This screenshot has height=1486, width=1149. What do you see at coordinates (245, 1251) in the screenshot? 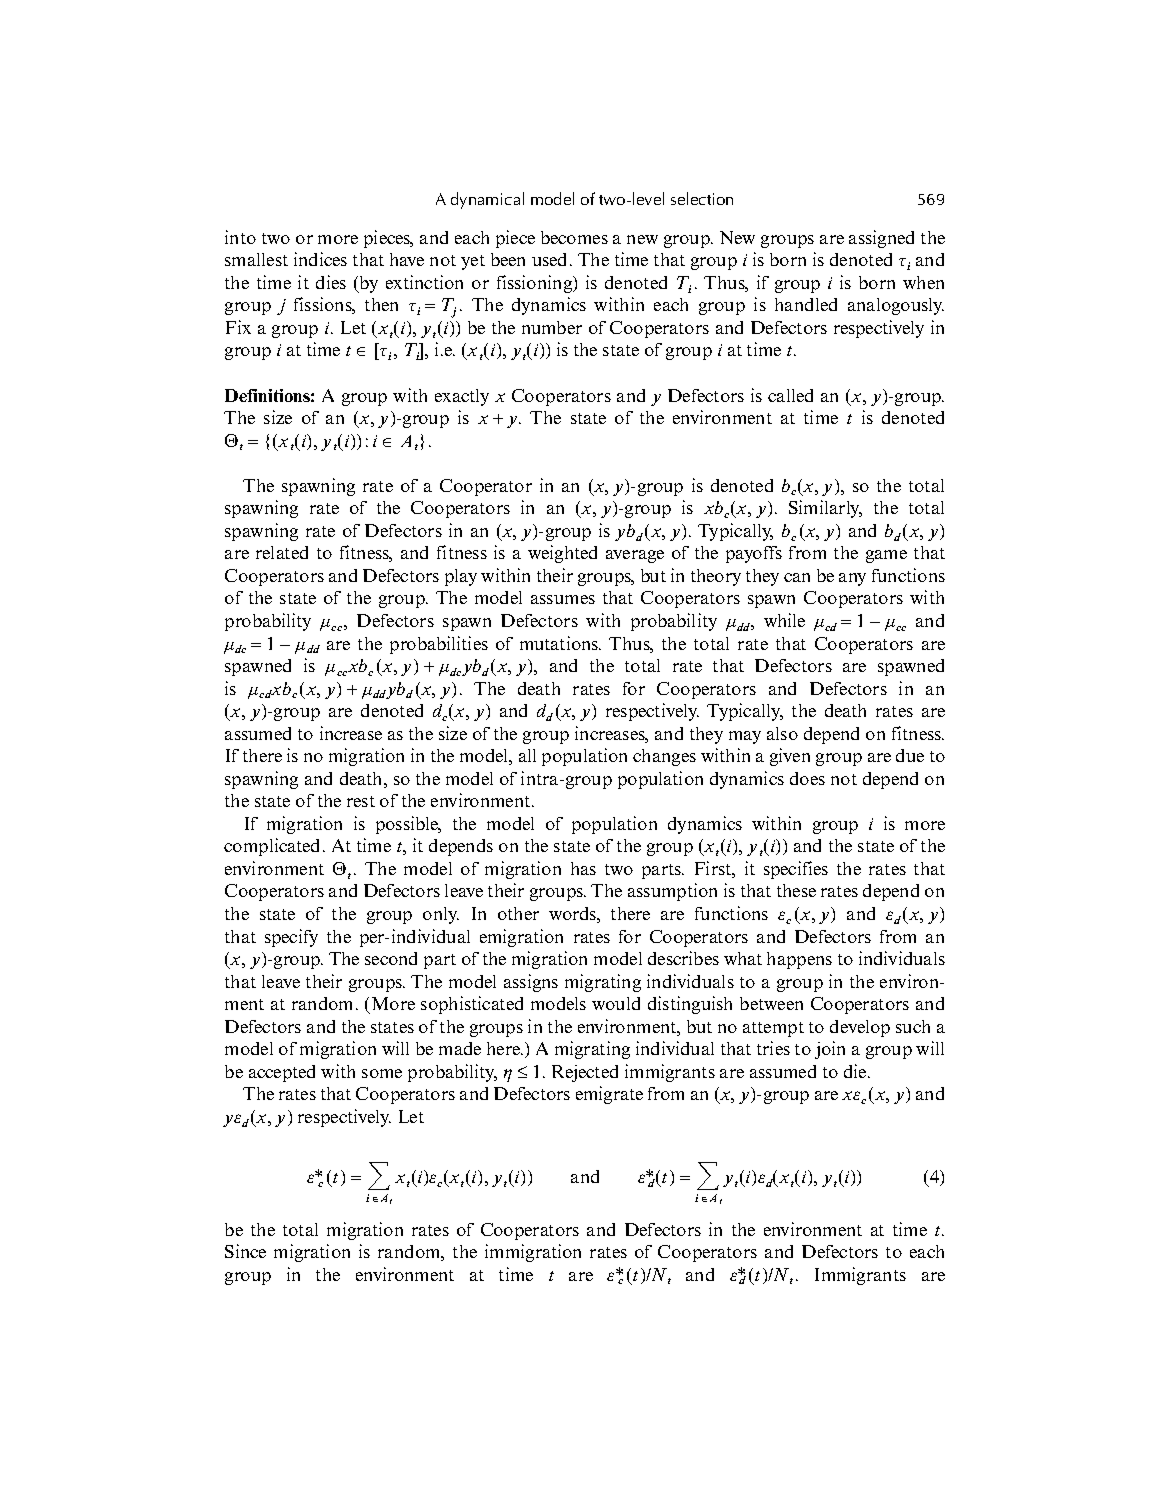
I see `Since` at bounding box center [245, 1251].
